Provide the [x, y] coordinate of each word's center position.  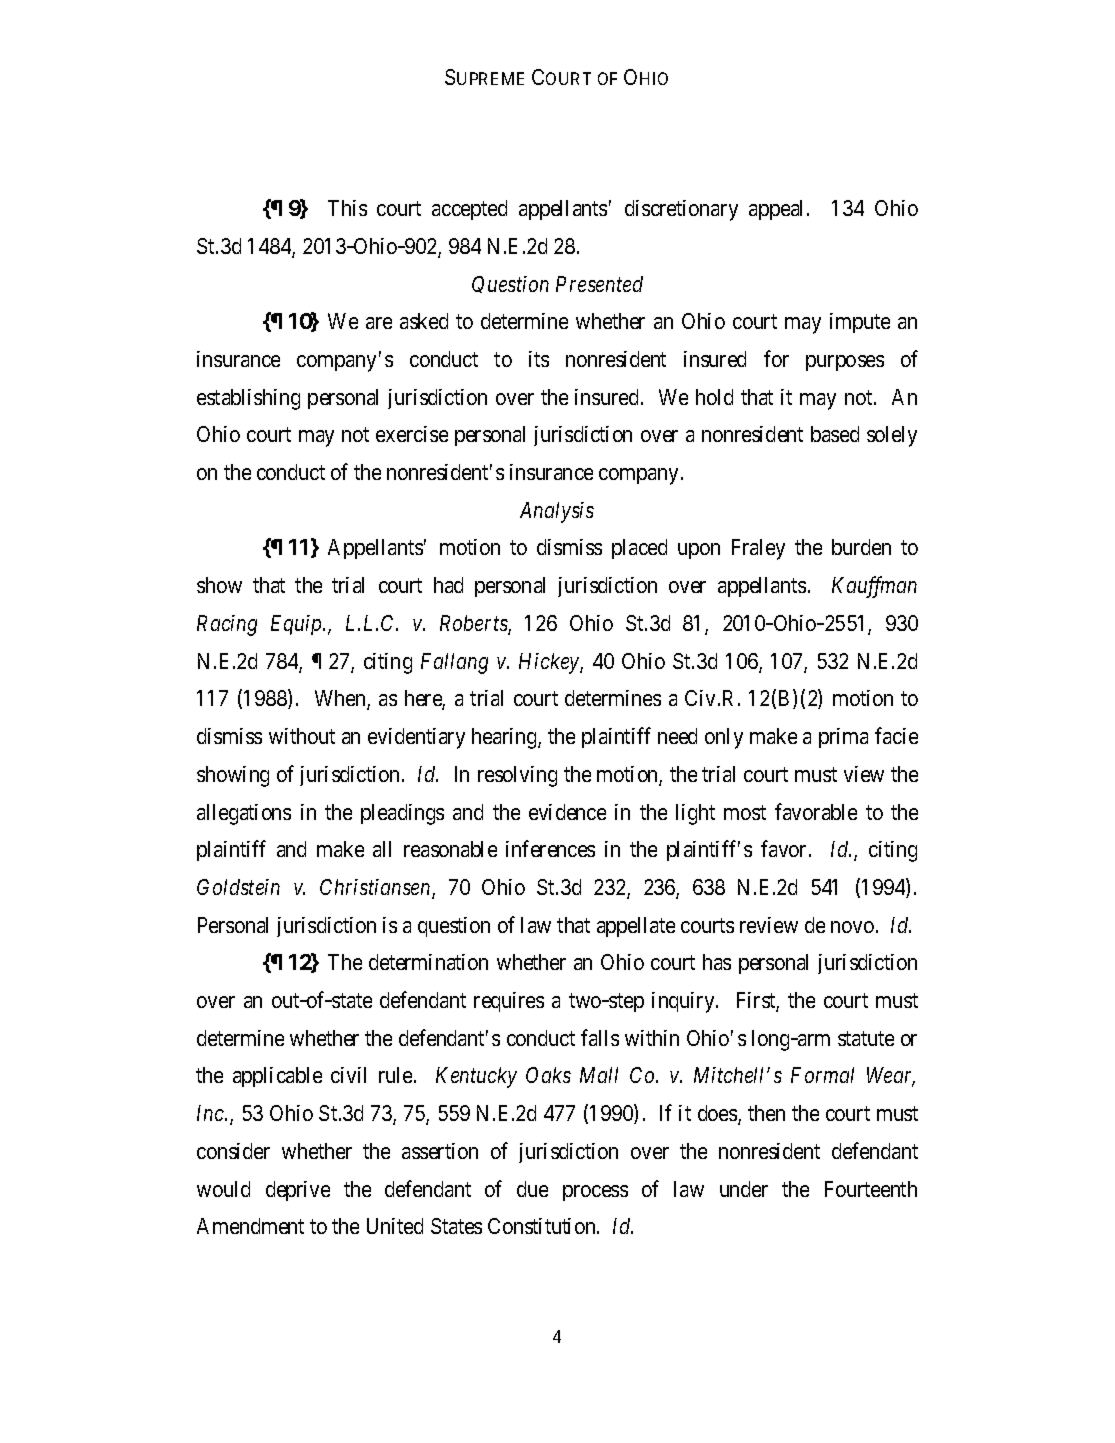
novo [852, 927]
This [347, 208]
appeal [778, 210]
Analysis [557, 512]
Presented [599, 284]
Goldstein [238, 887]
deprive [298, 1191]
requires [509, 1002]
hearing [505, 738]
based [835, 434]
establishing [248, 399]
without [302, 736]
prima [843, 738]
